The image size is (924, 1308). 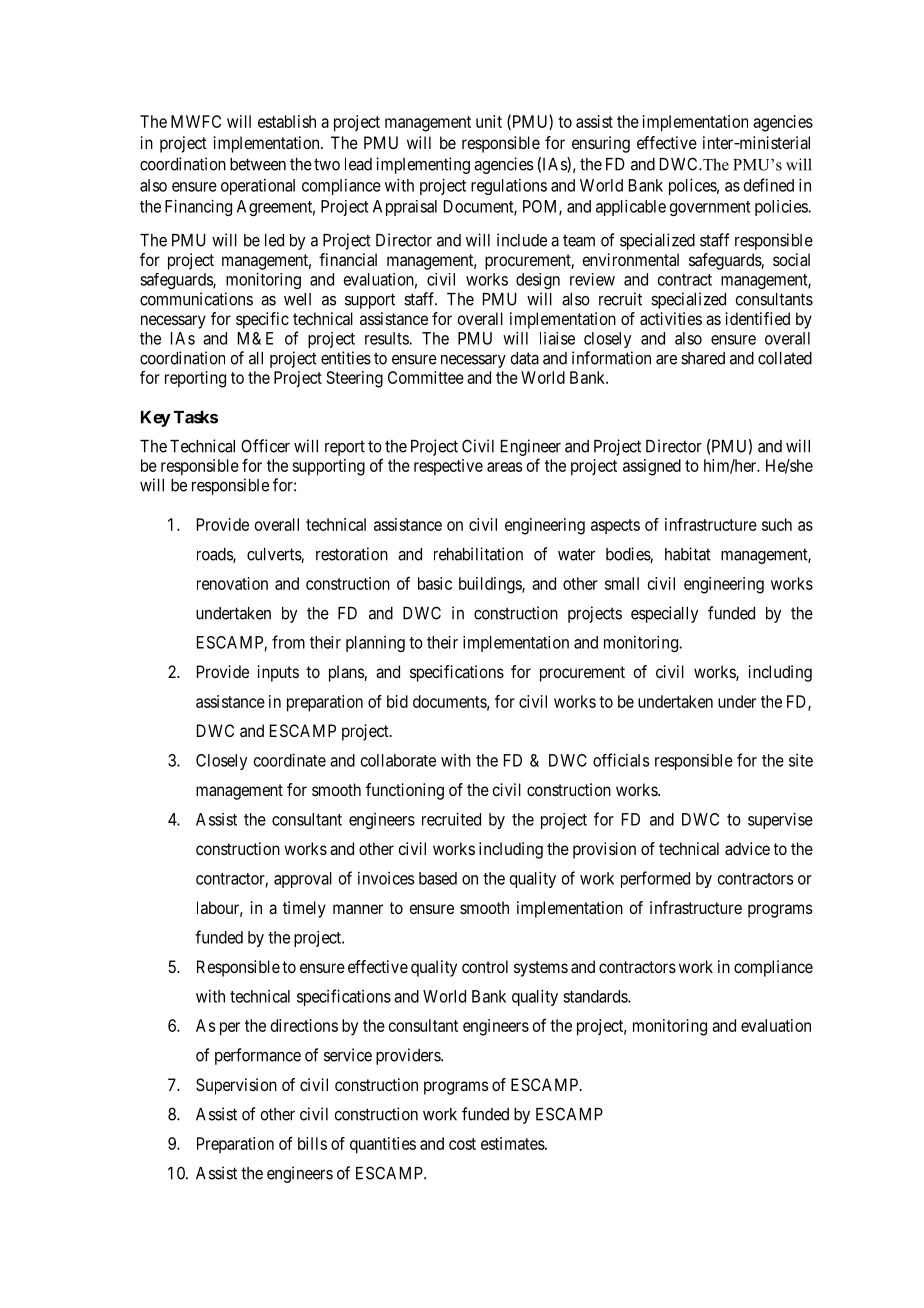 I want to click on cost, so click(x=462, y=1144).
